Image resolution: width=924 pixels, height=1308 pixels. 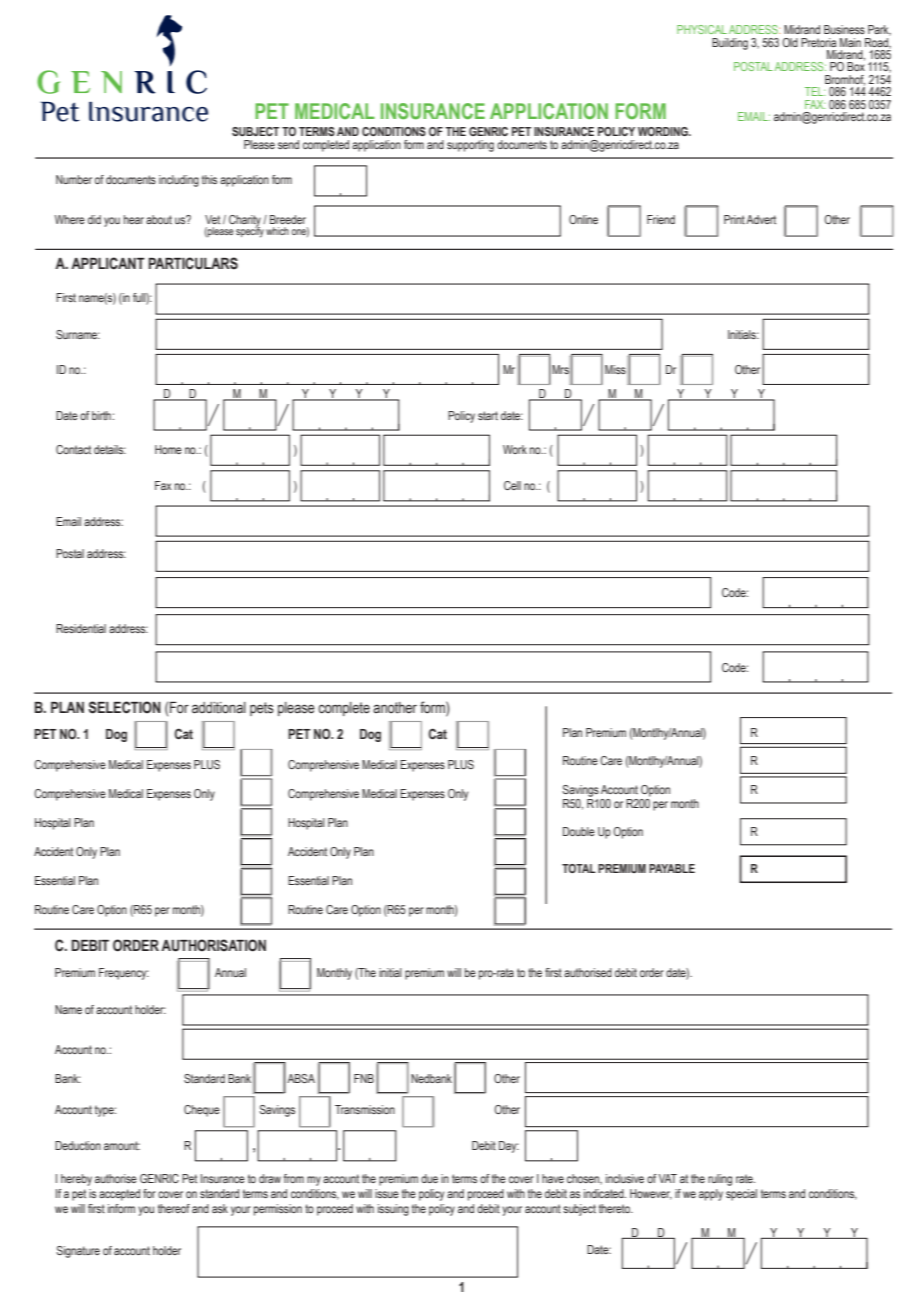 I want to click on PAYABLE, so click(x=672, y=868).
